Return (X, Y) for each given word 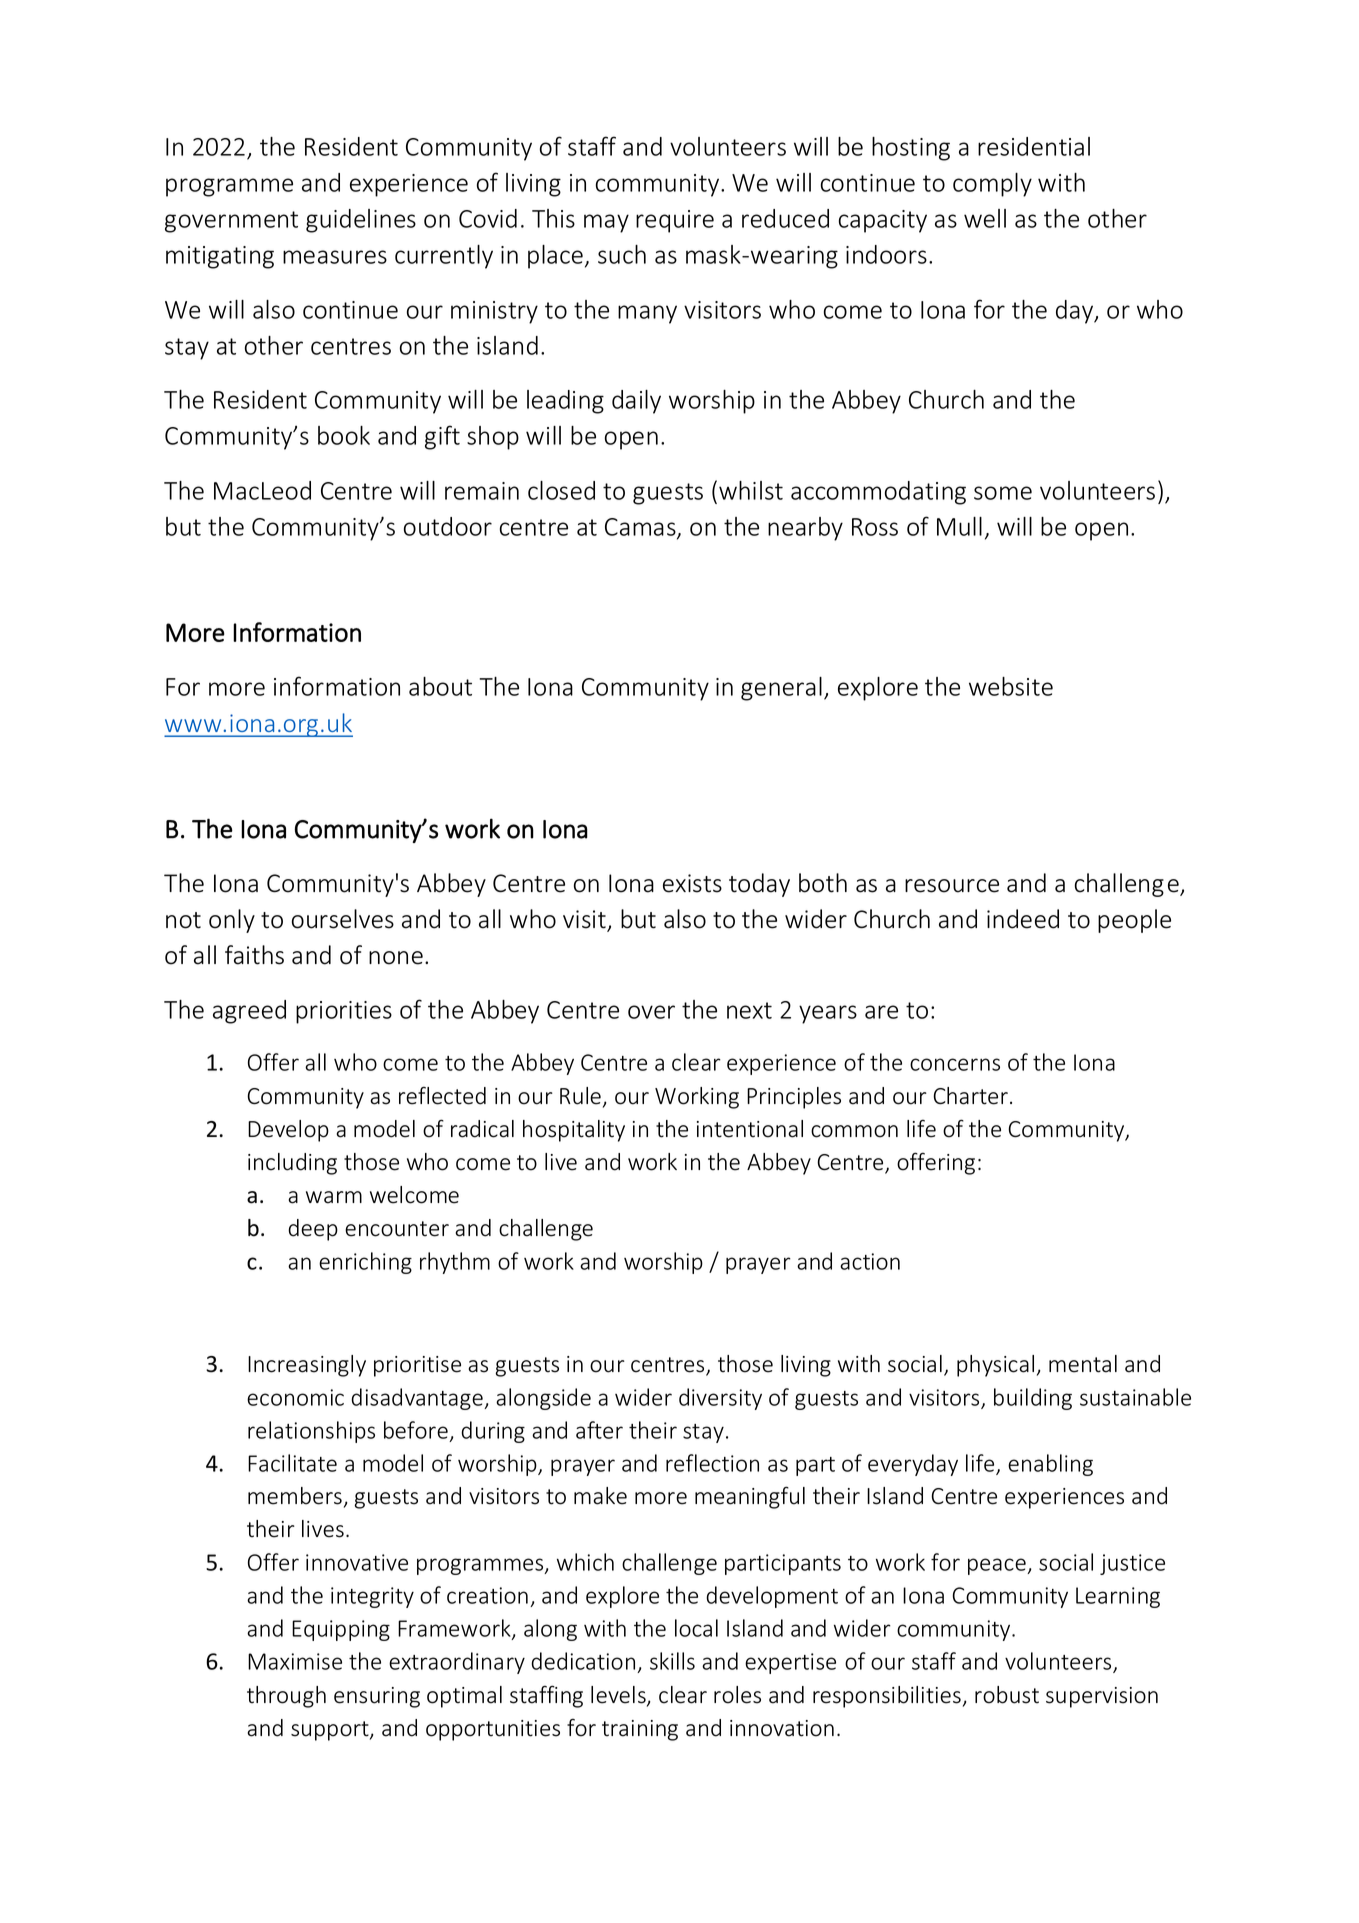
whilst (751, 490)
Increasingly (307, 1366)
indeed (1023, 919)
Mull (959, 526)
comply (992, 185)
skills (672, 1661)
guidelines (361, 221)
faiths (254, 955)
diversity (720, 1399)
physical (995, 1366)
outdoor (448, 526)
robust (1007, 1695)
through (286, 1697)
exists (692, 883)
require (675, 221)
